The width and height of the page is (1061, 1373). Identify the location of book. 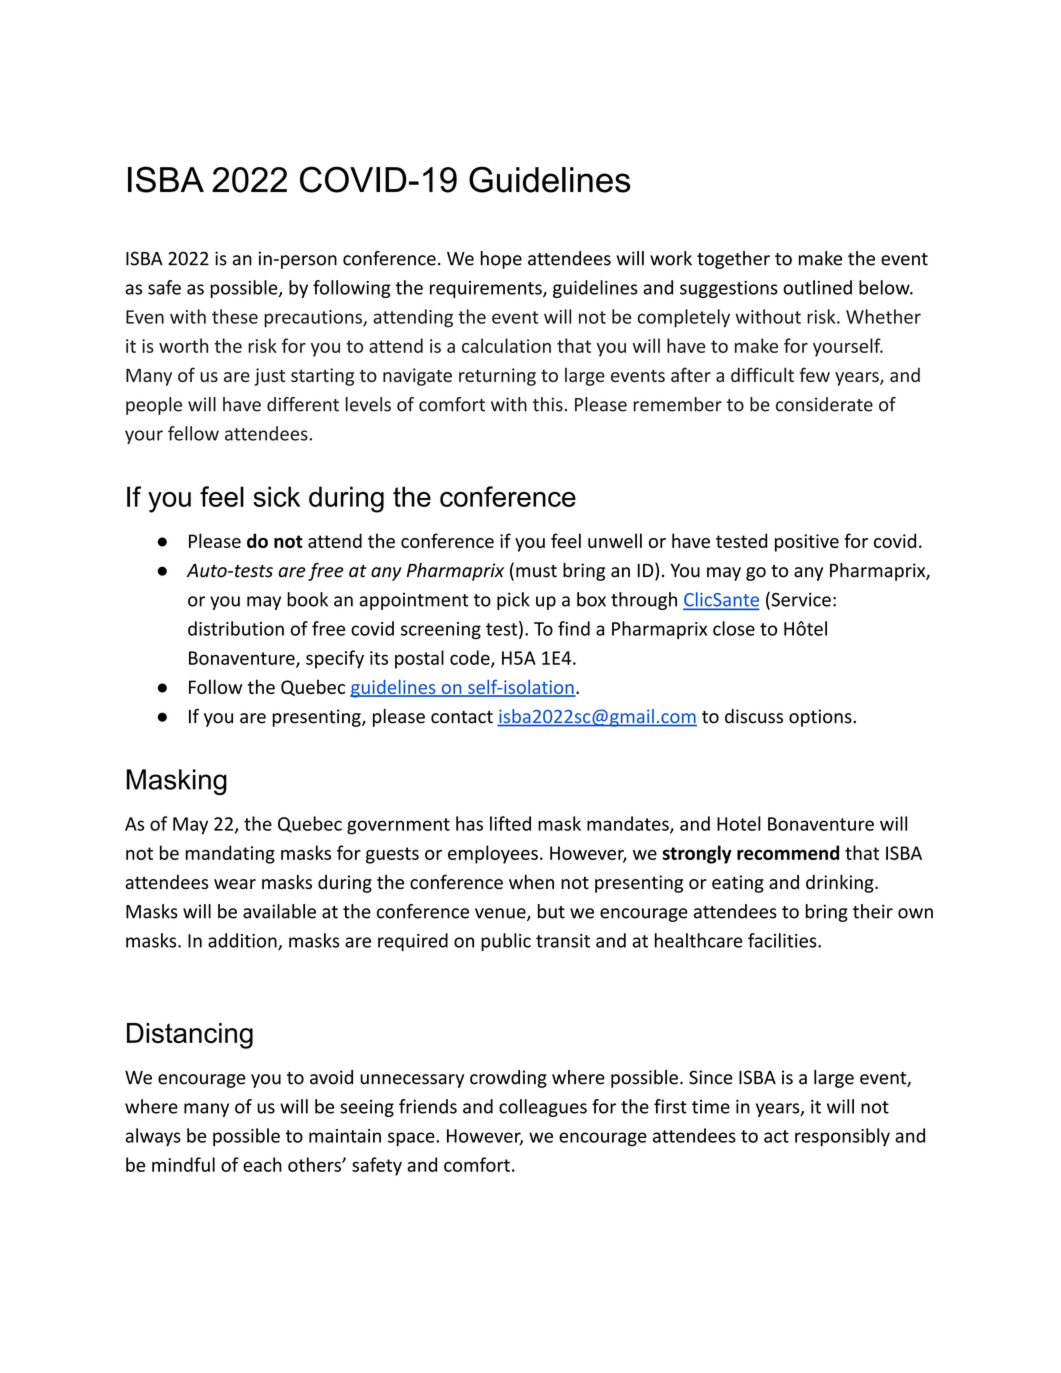
(307, 599).
